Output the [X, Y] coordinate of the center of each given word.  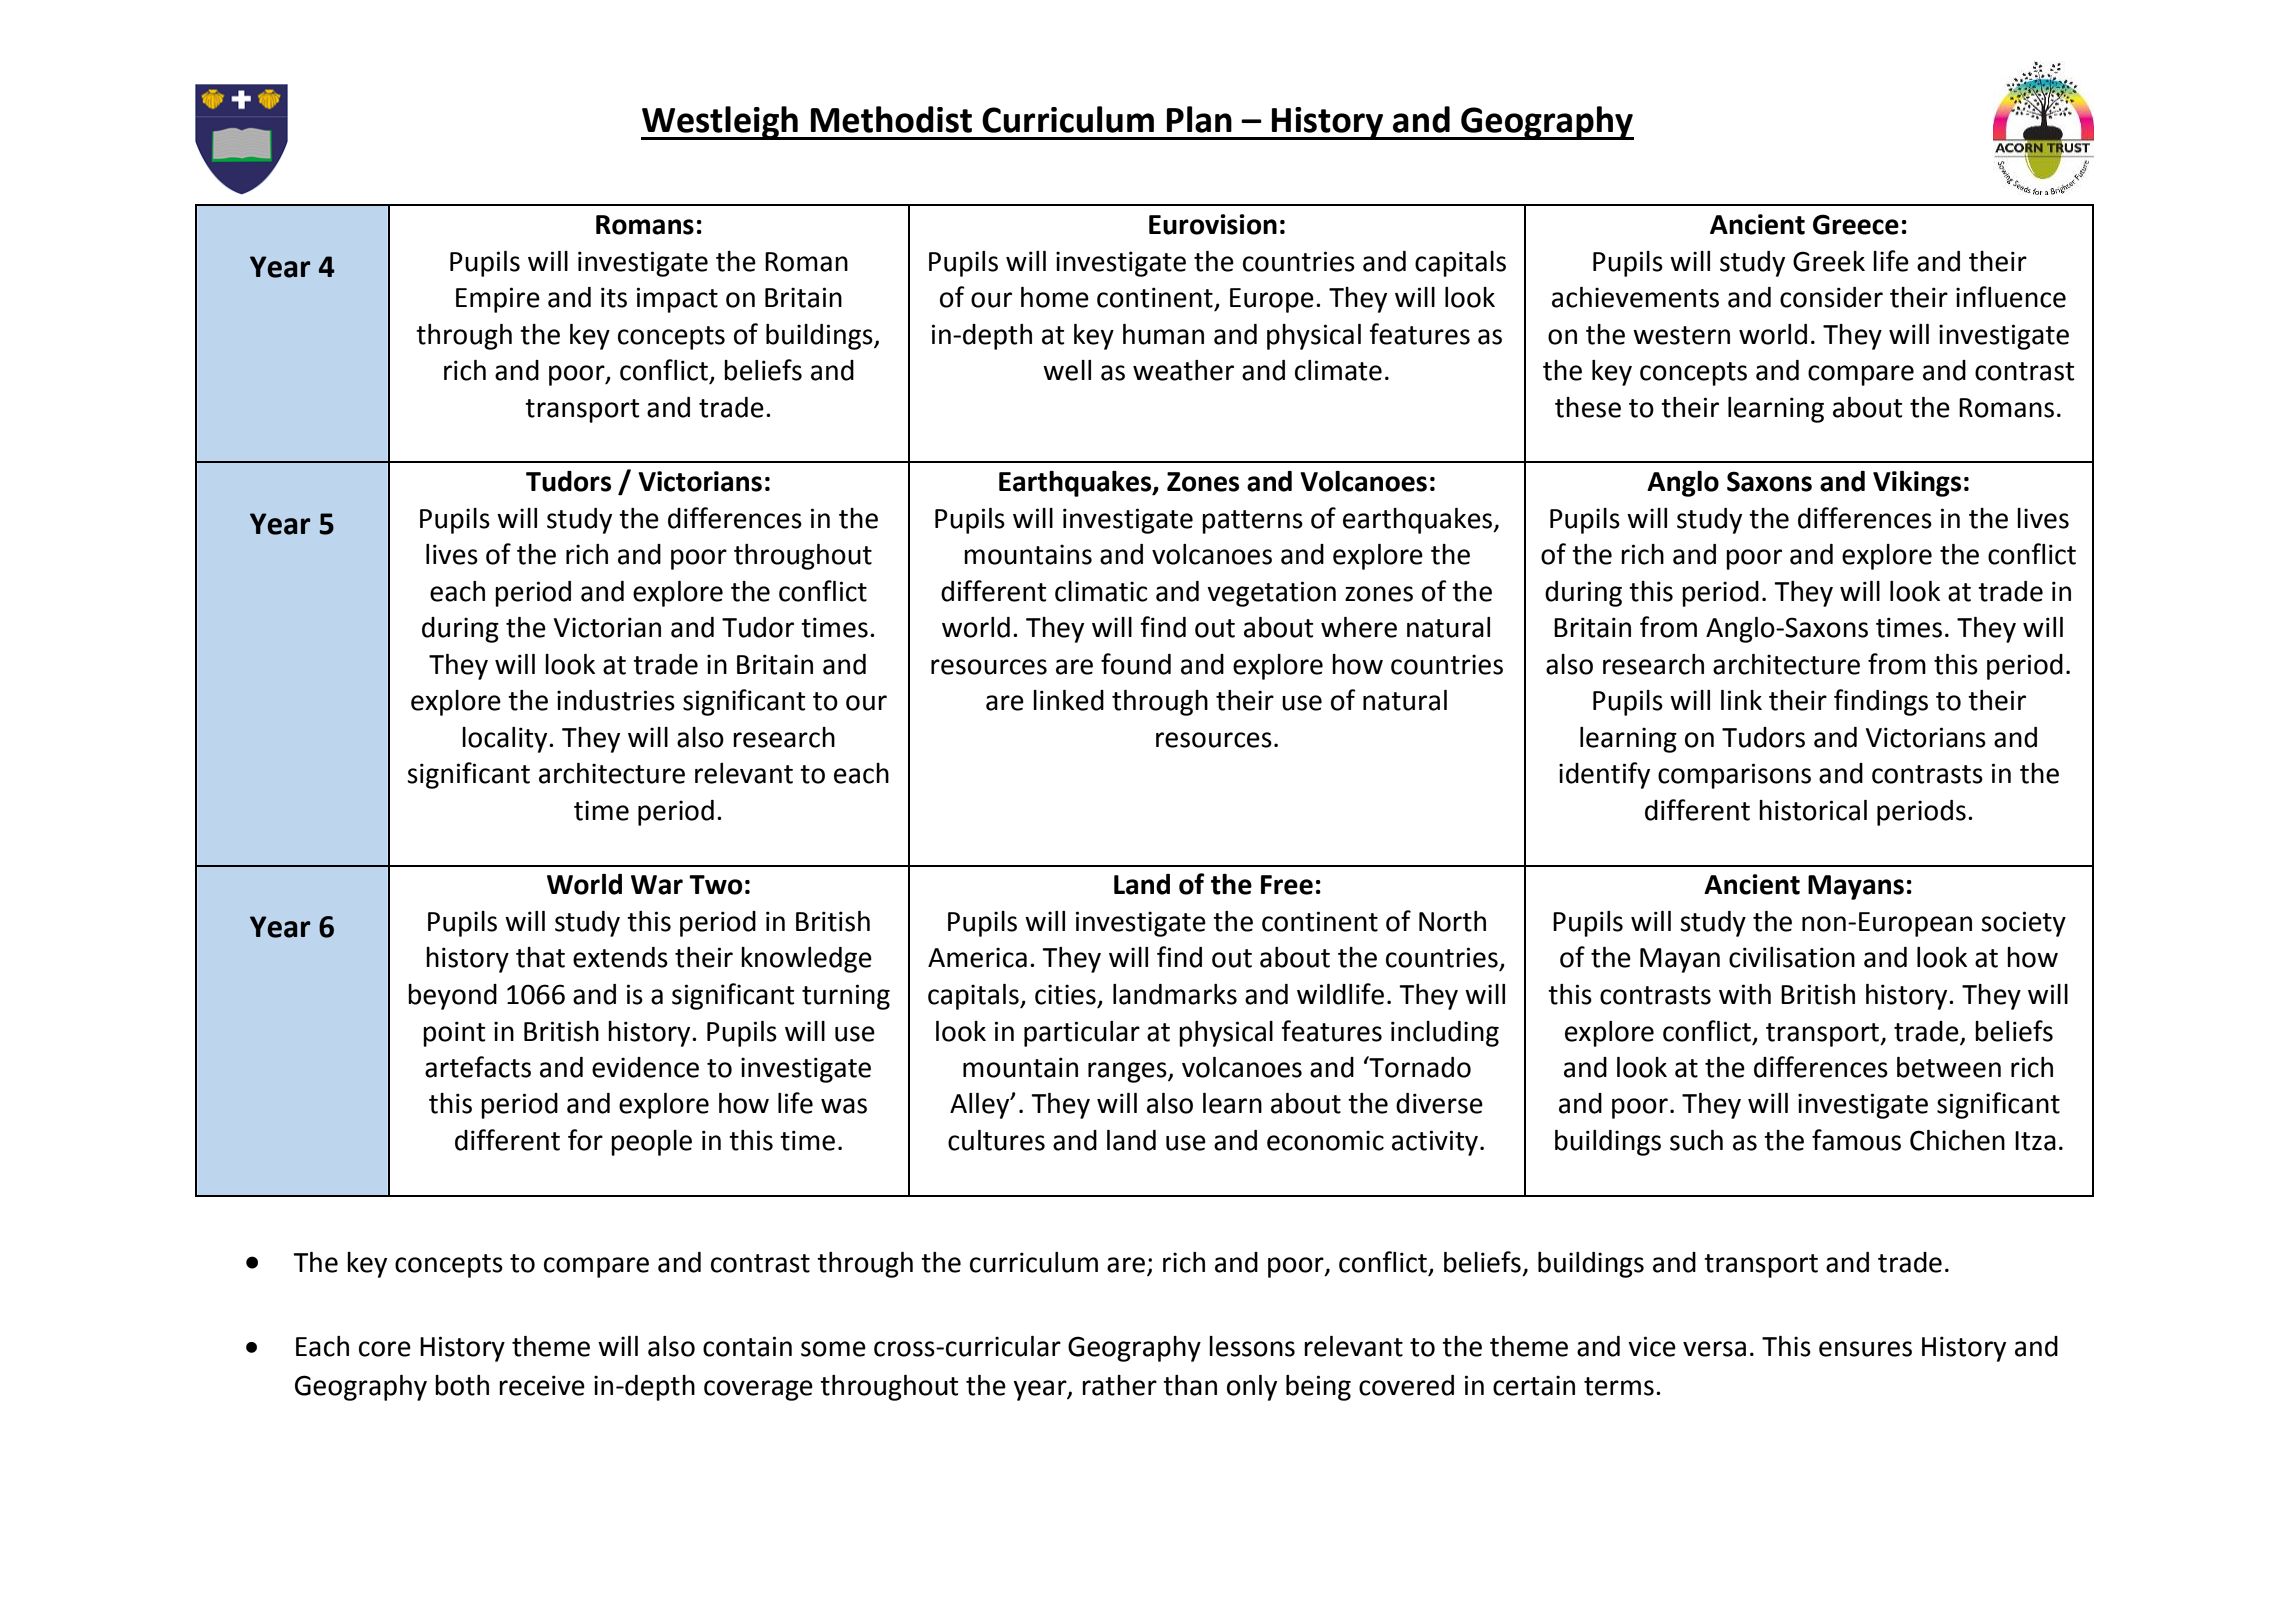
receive [542, 1385]
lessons [1252, 1346]
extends [620, 957]
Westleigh [720, 123]
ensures [1865, 1349]
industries [616, 700]
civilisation [1792, 957]
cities [1065, 994]
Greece [1856, 224]
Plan [1199, 119]
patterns [1252, 522]
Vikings [1917, 484]
